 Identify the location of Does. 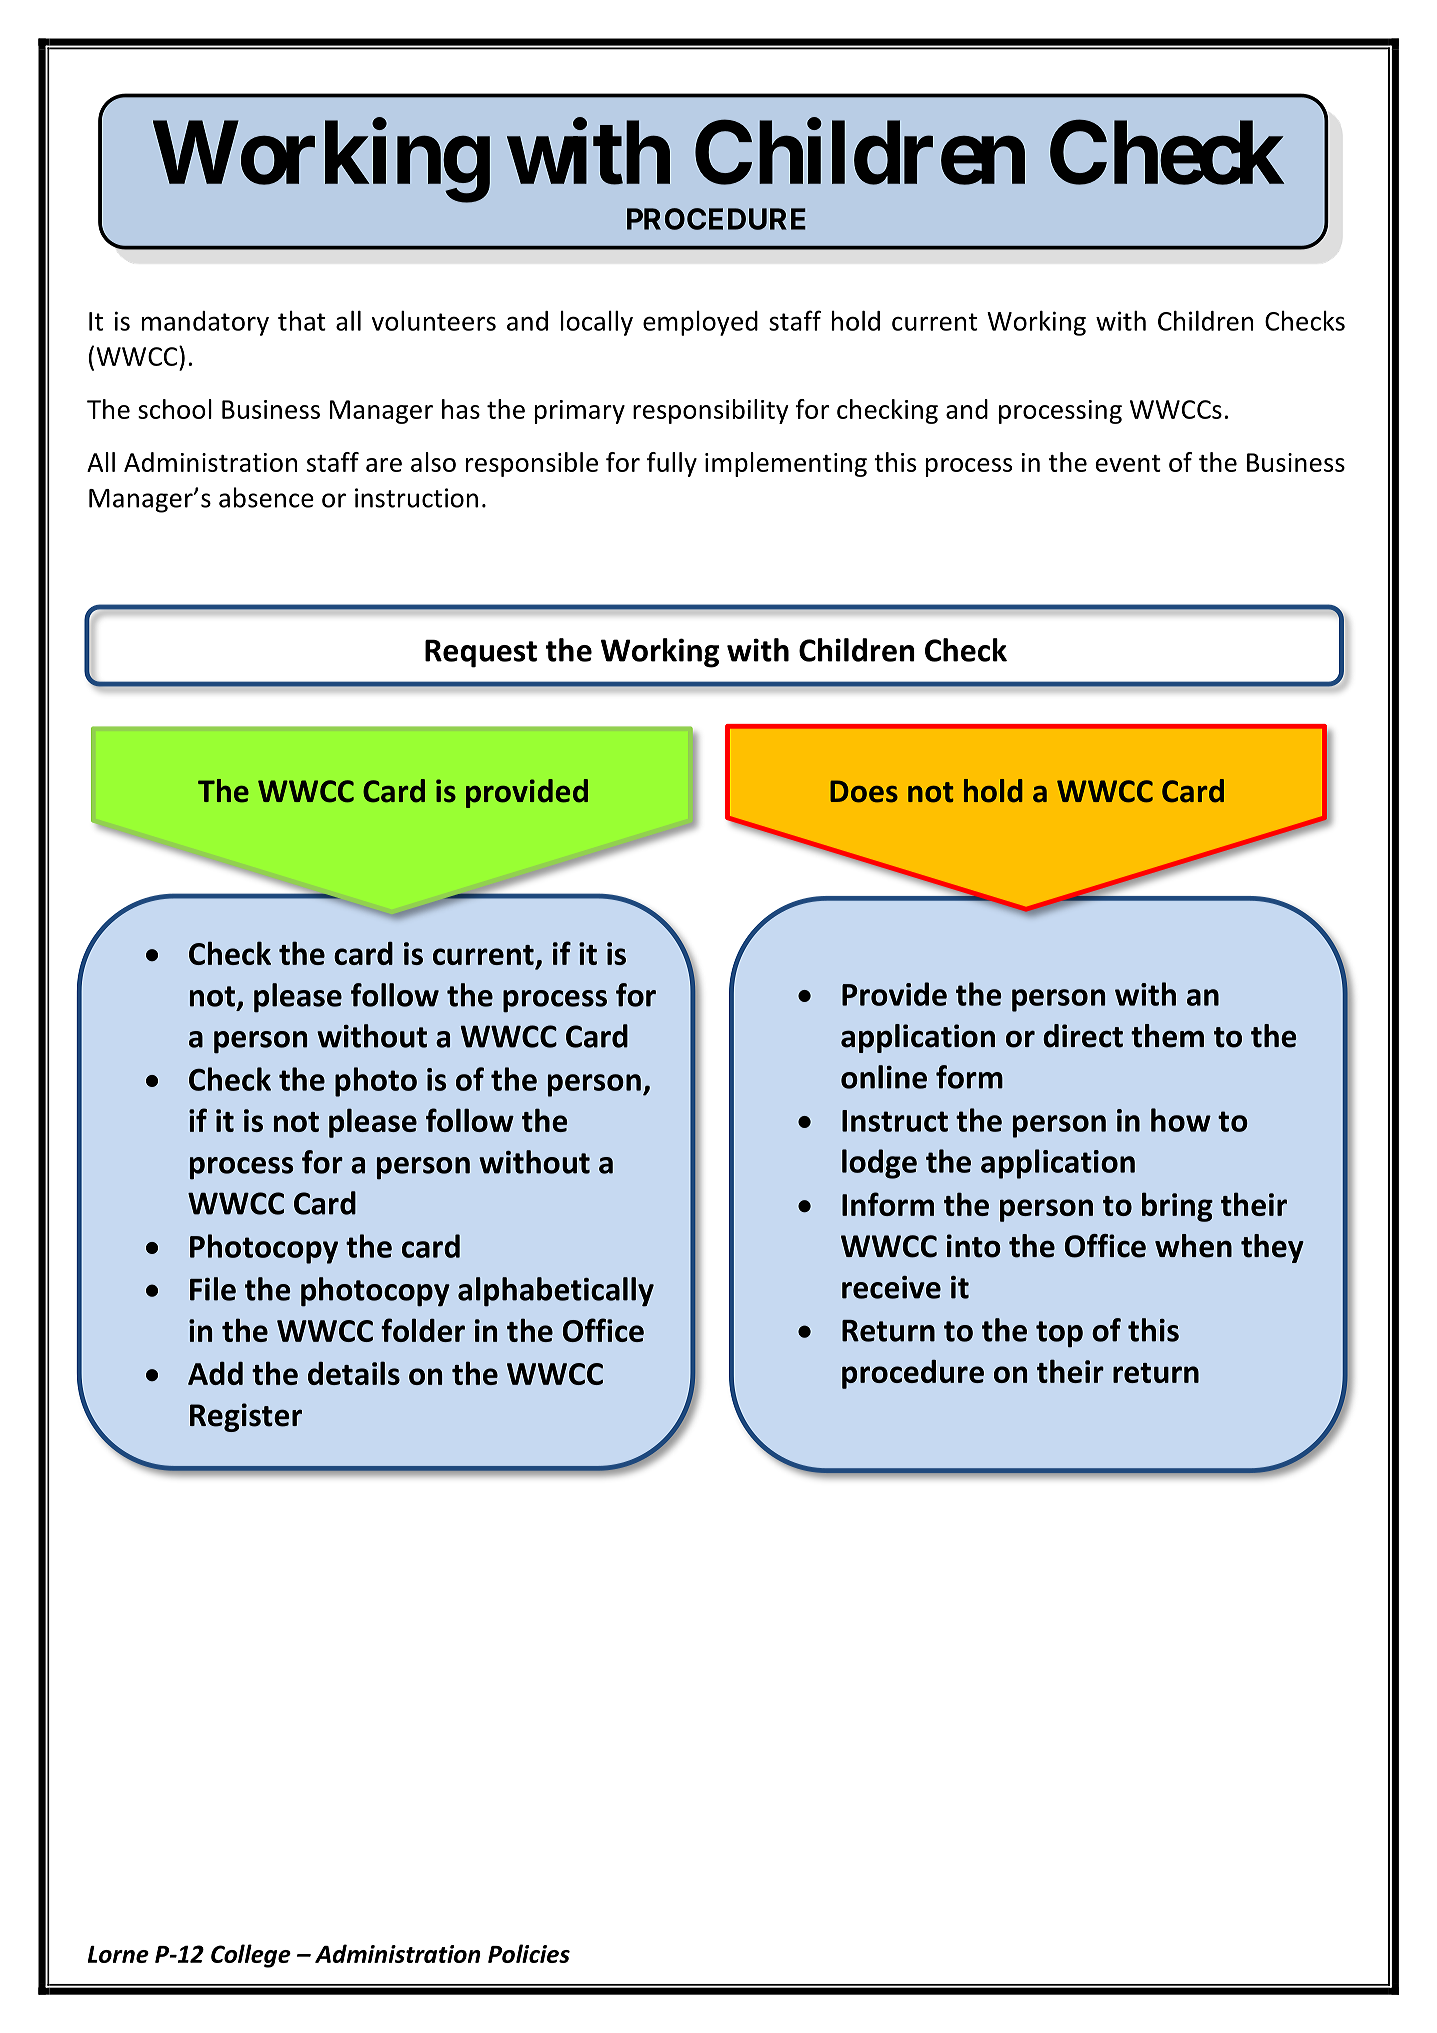
(864, 791).
